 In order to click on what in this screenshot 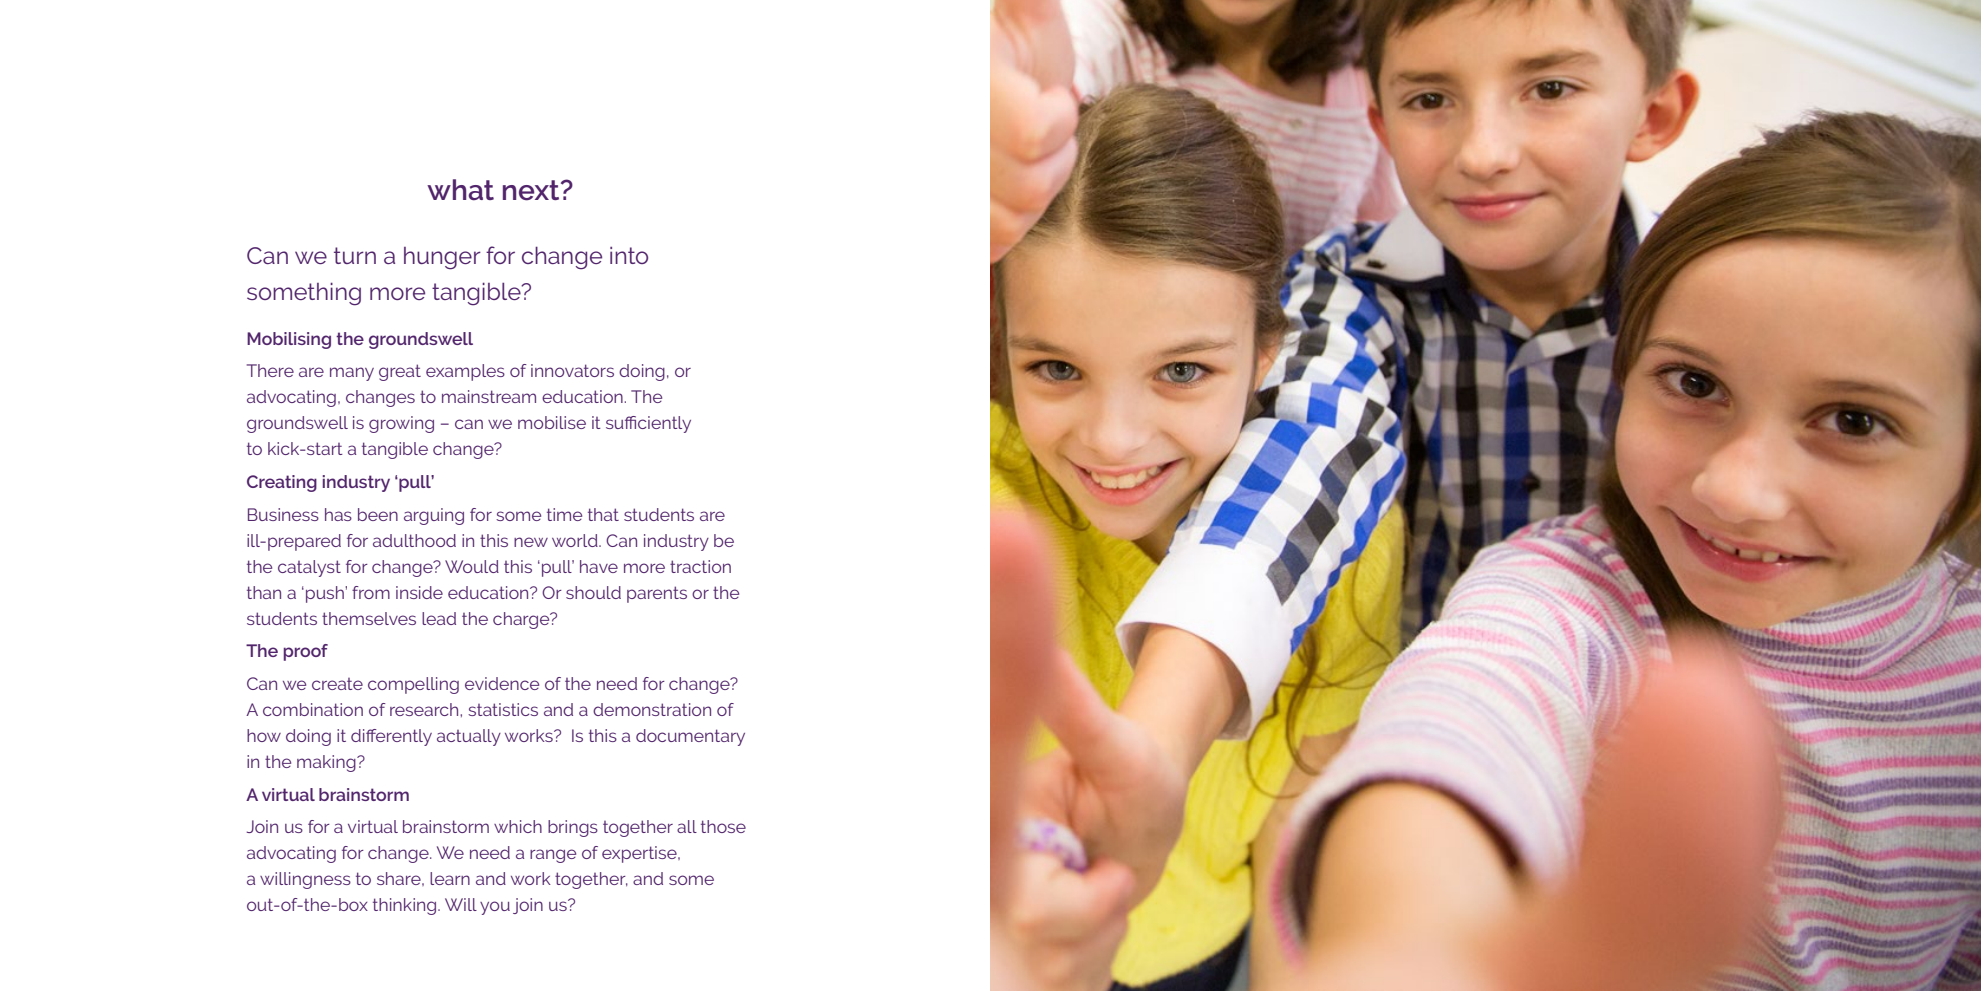, I will do `click(460, 190)`.
